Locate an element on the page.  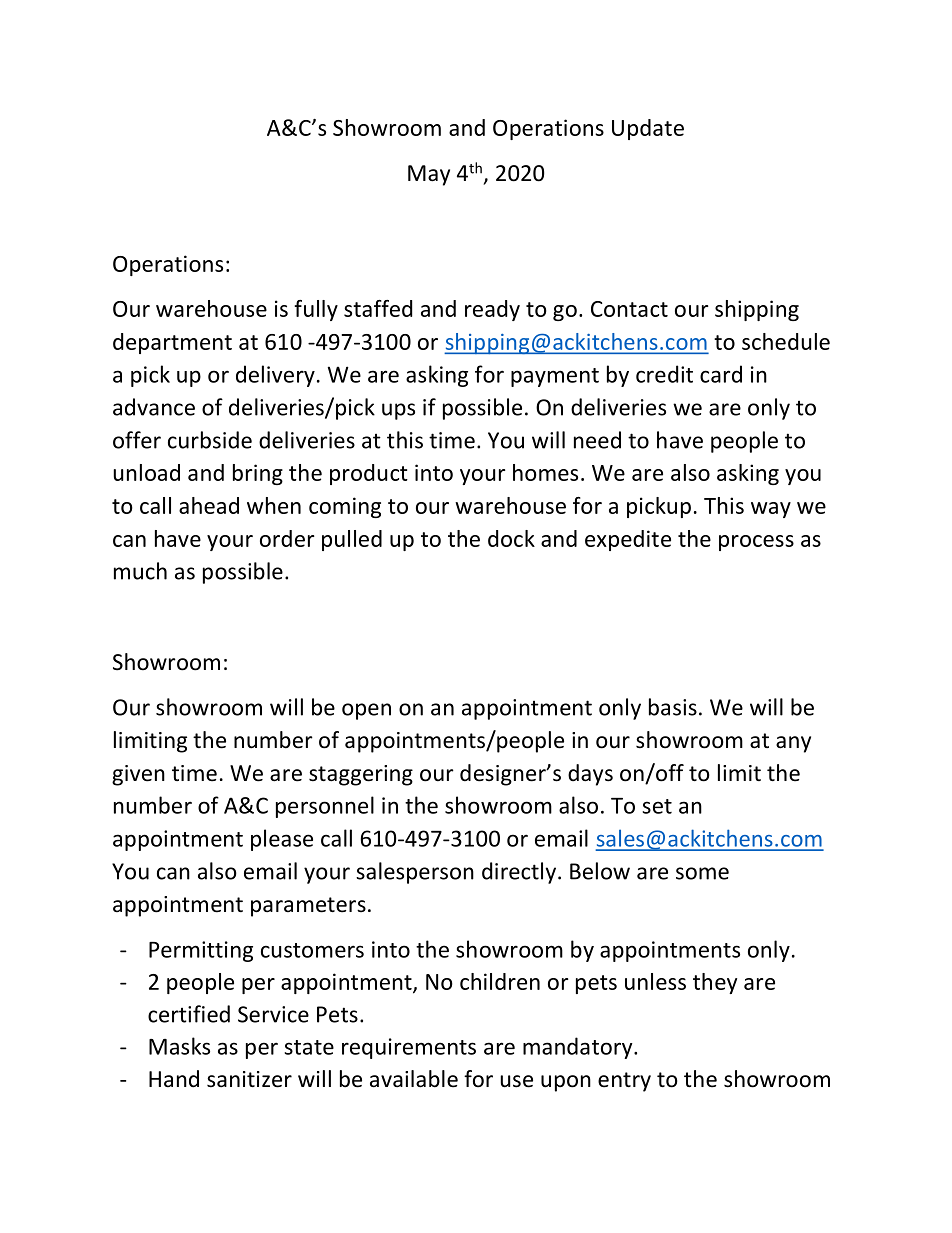
staggering is located at coordinates (361, 775).
